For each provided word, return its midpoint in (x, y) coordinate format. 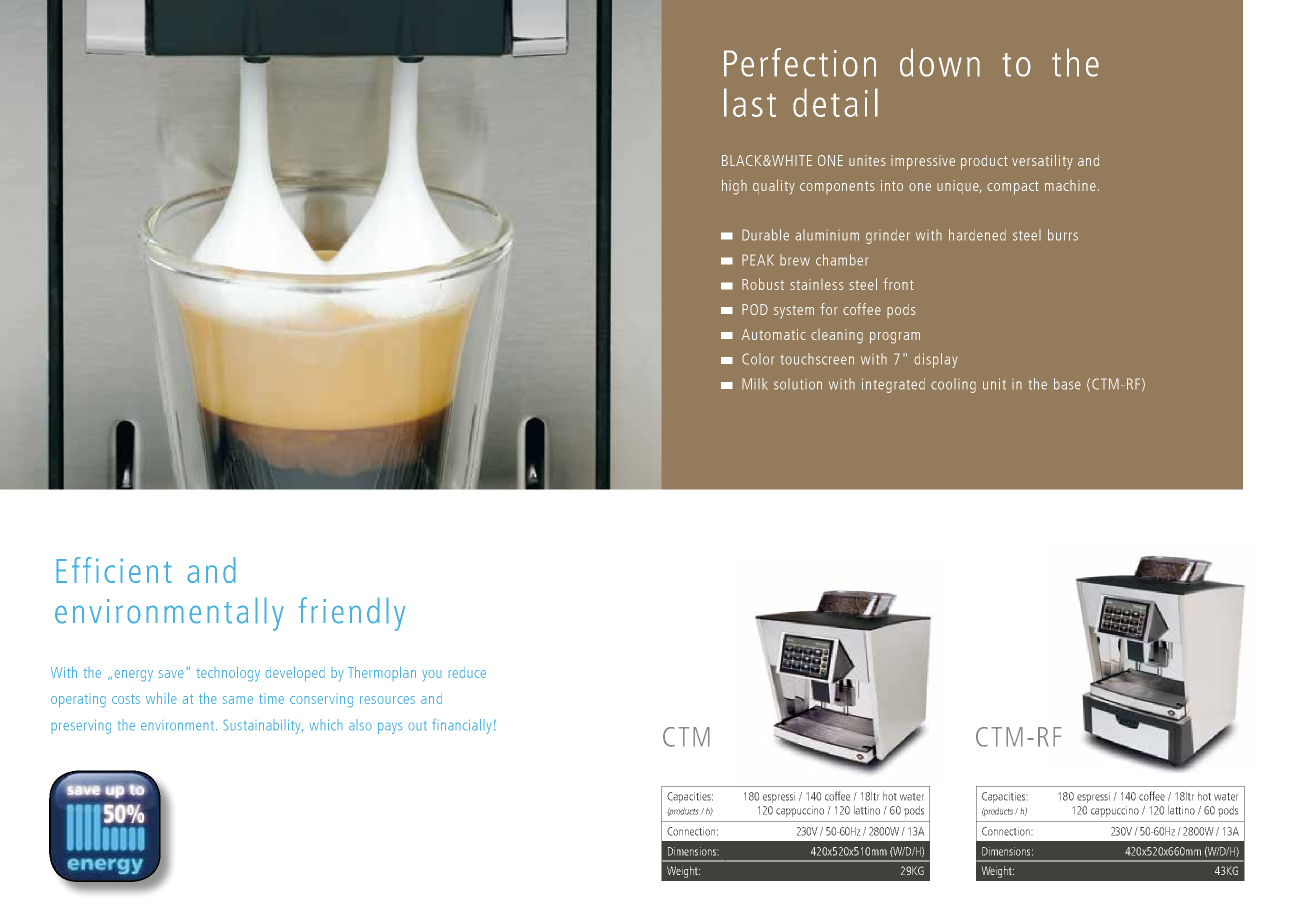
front (898, 284)
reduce (467, 672)
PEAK (758, 260)
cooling (953, 385)
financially (462, 726)
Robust (763, 284)
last (750, 102)
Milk (755, 384)
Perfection (800, 62)
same (237, 700)
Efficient (114, 570)
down (940, 62)
